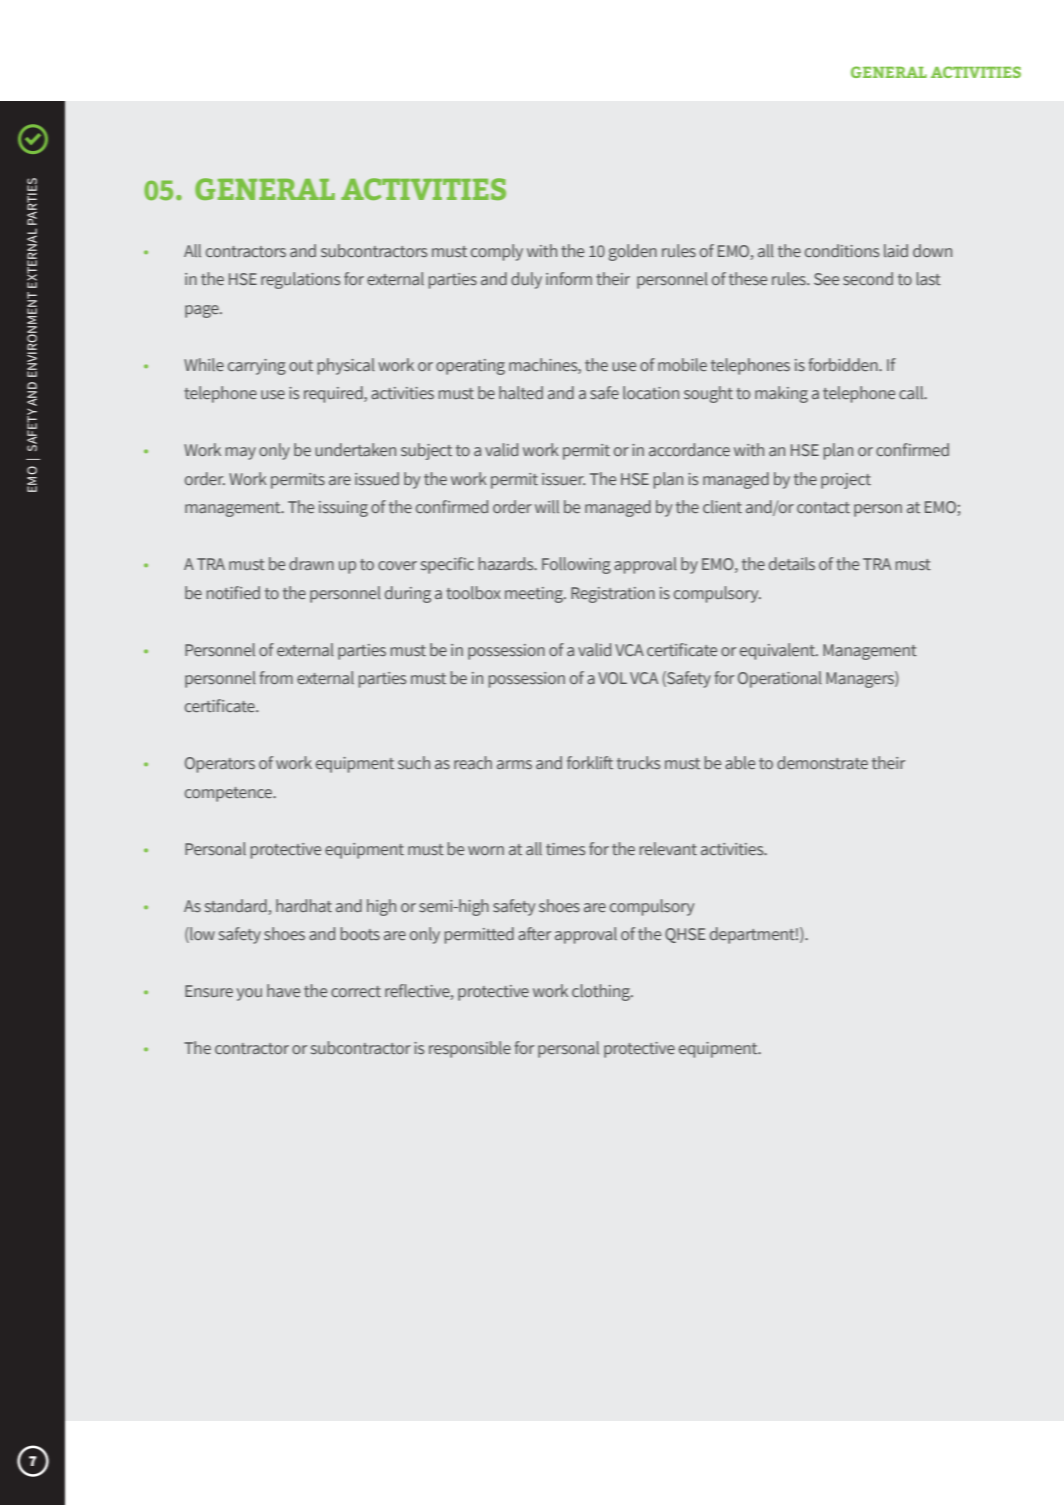  Describe the element at coordinates (343, 509) in the page. I see `issuing` at that location.
